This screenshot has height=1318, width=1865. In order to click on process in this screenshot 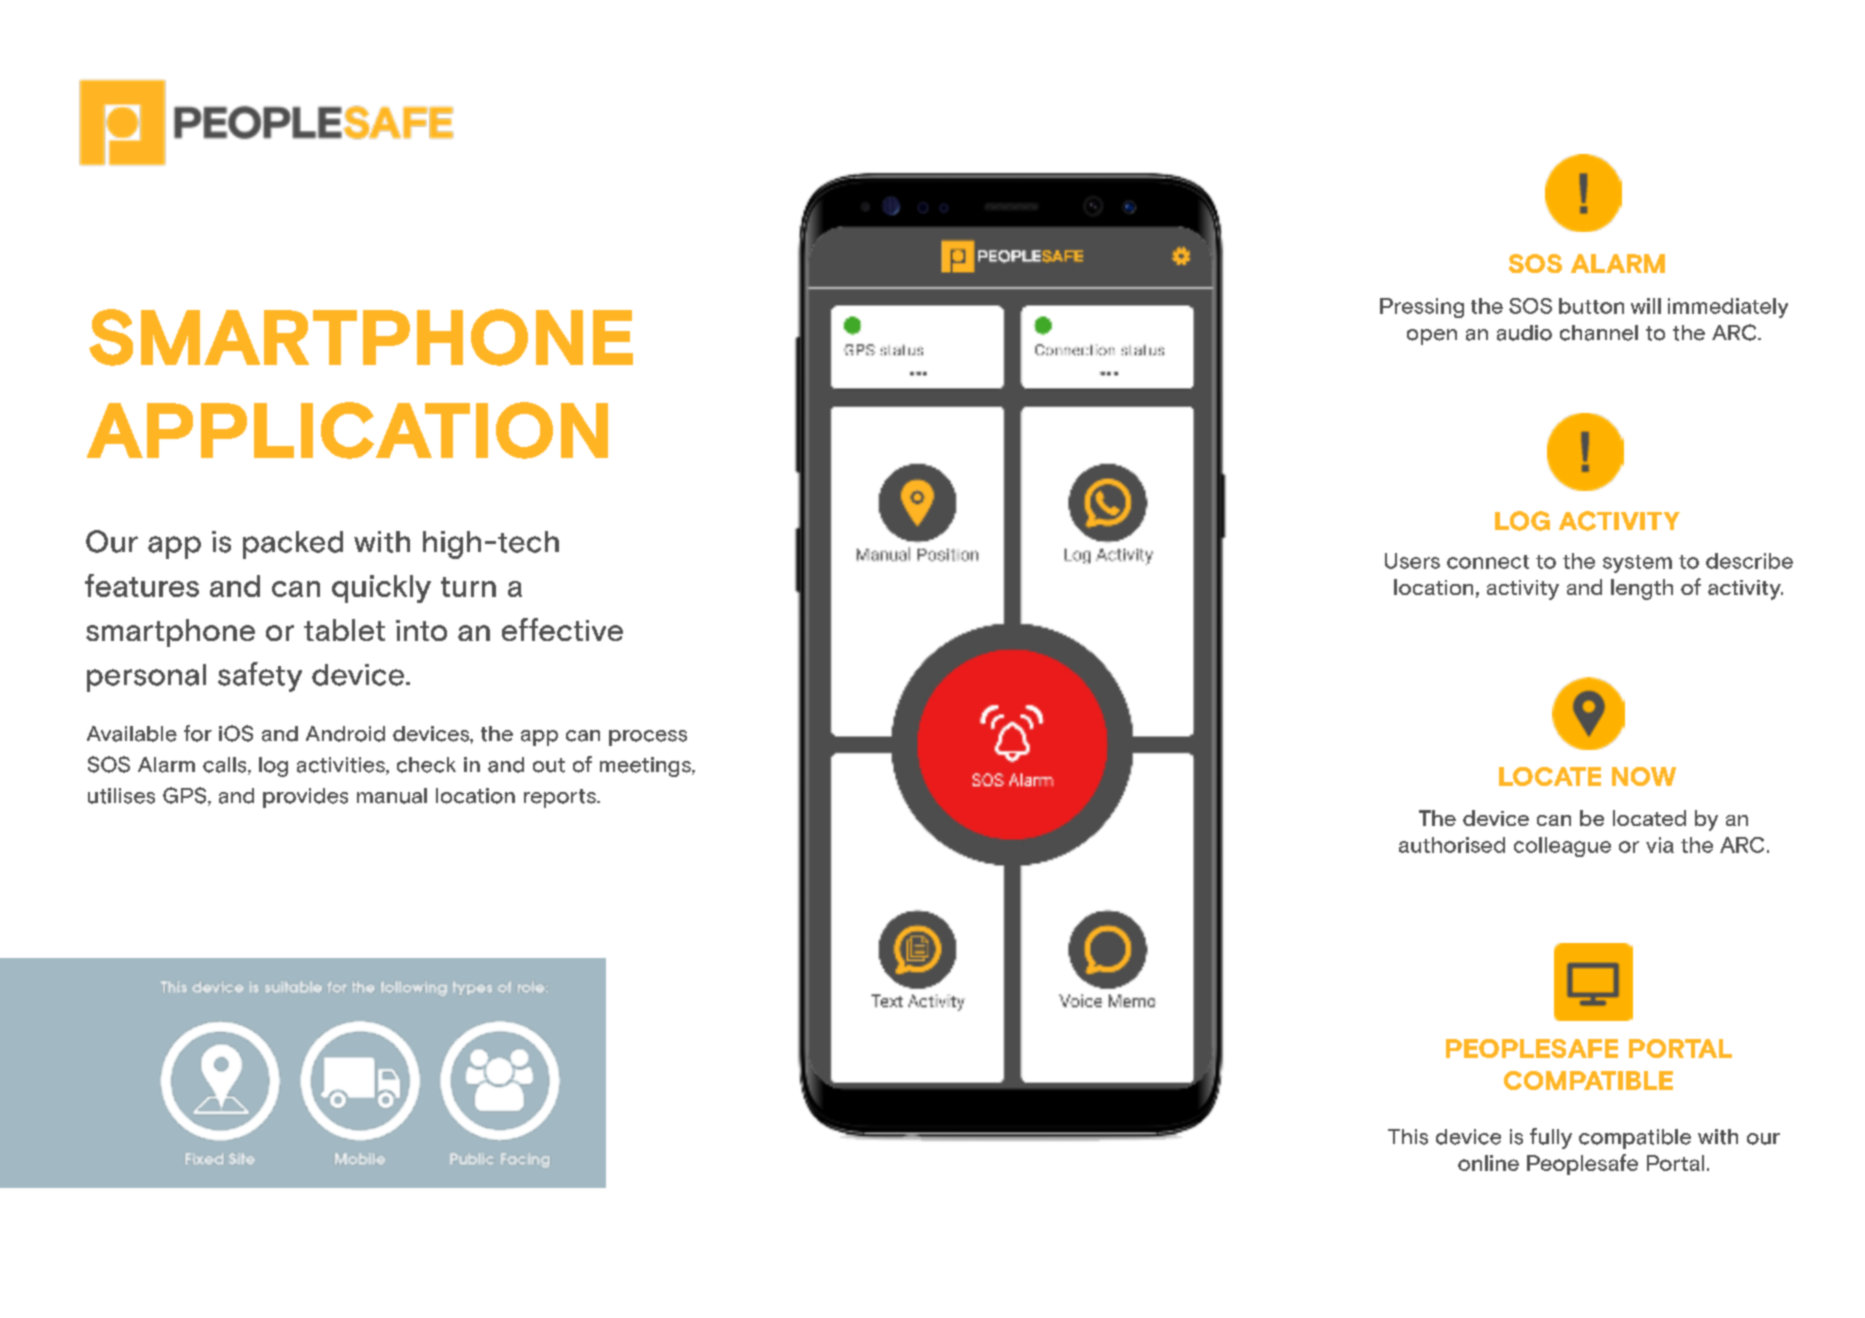, I will do `click(648, 738)`.
